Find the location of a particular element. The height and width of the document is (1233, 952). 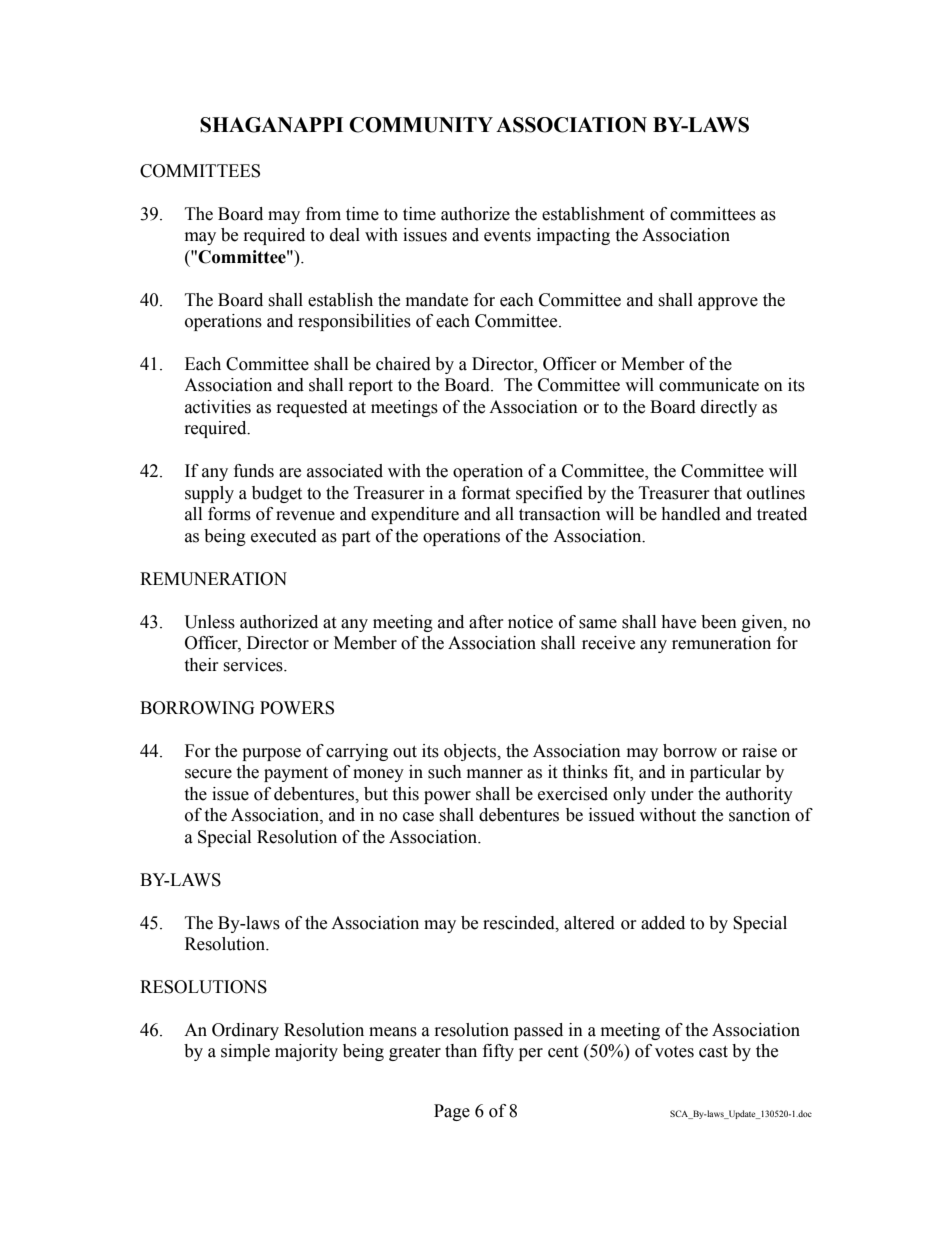

requested is located at coordinates (312, 408).
